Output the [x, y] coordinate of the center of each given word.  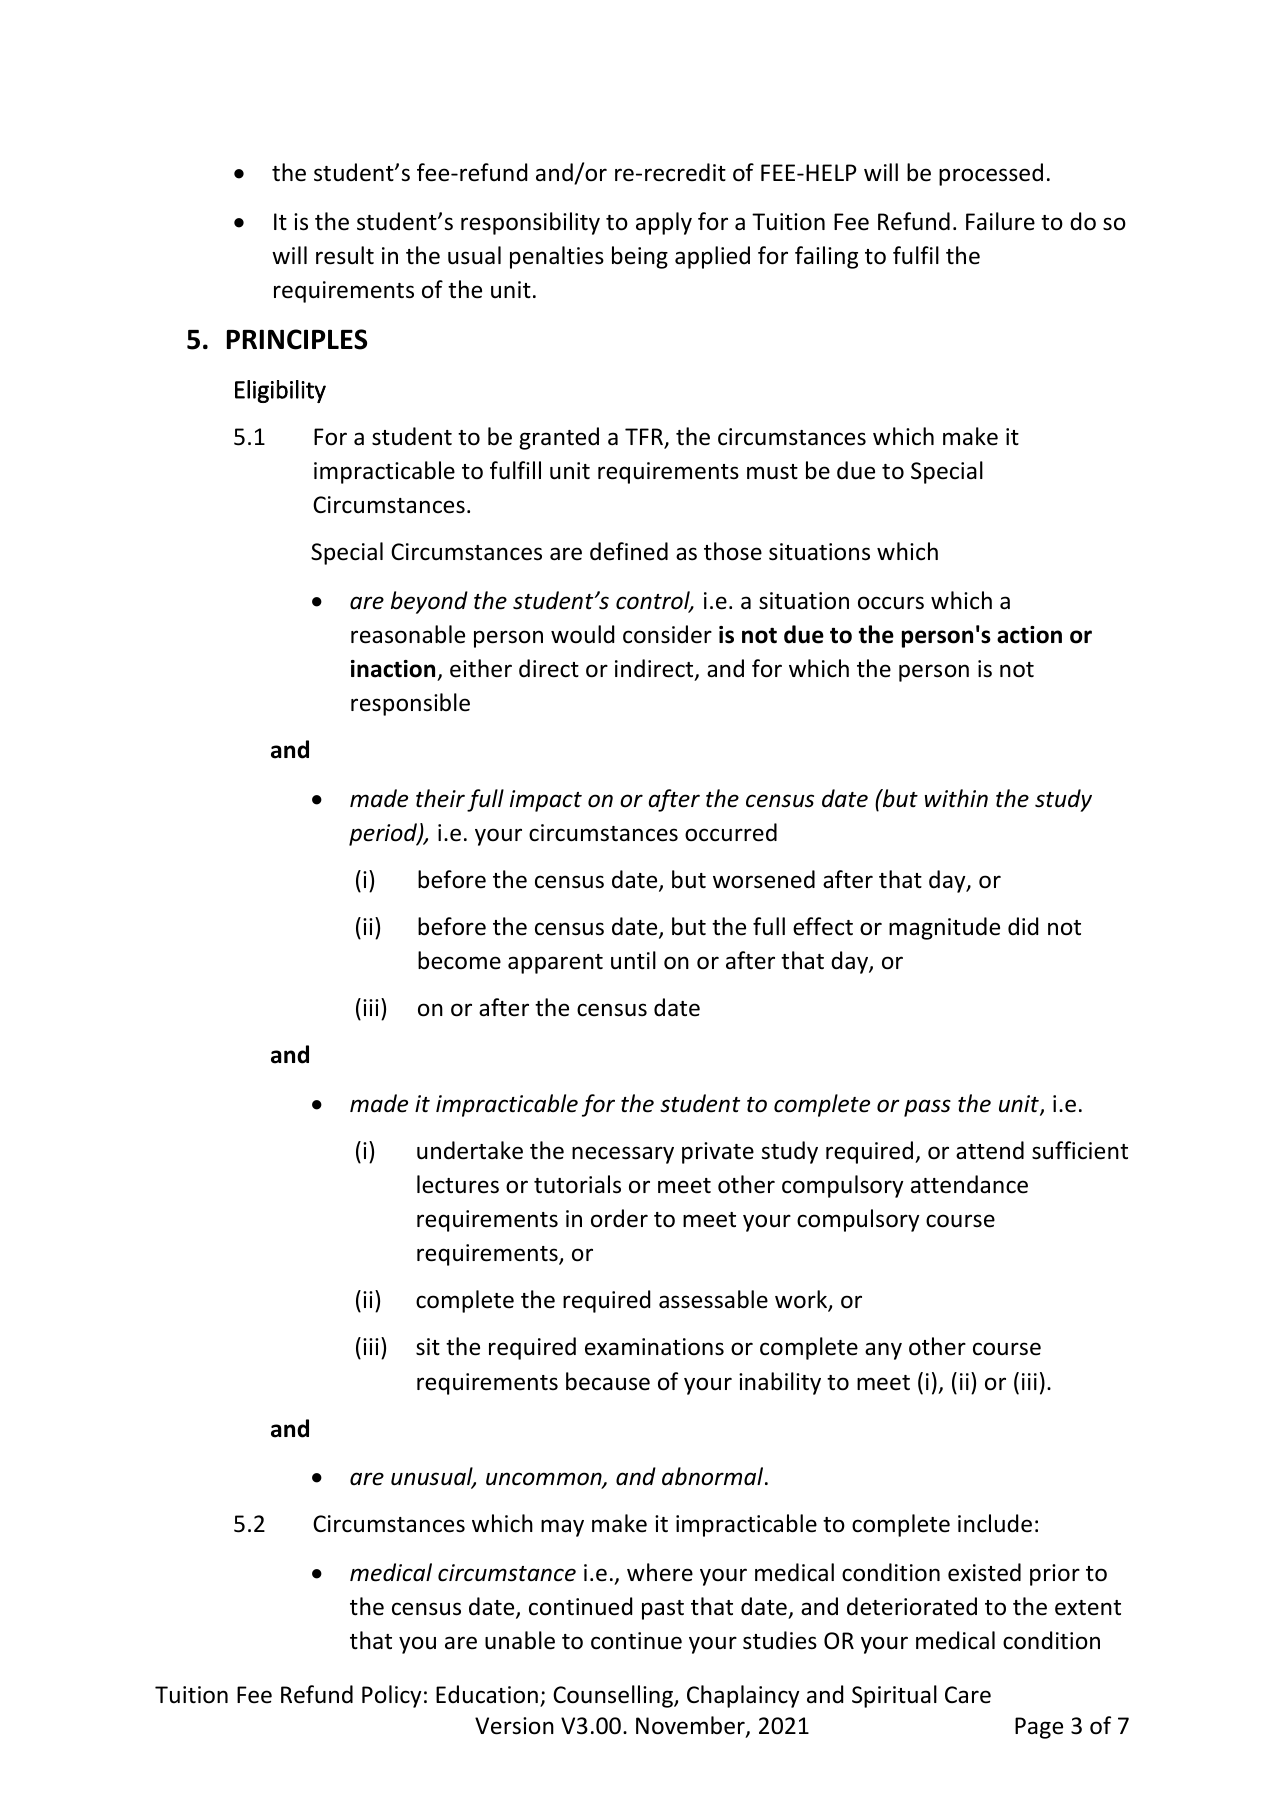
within [956, 798]
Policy [392, 1696]
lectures [458, 1184]
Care [968, 1695]
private [718, 1153]
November [691, 1726]
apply [664, 223]
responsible [410, 704]
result [345, 255]
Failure [1000, 221]
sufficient [1080, 1150]
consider [667, 634]
